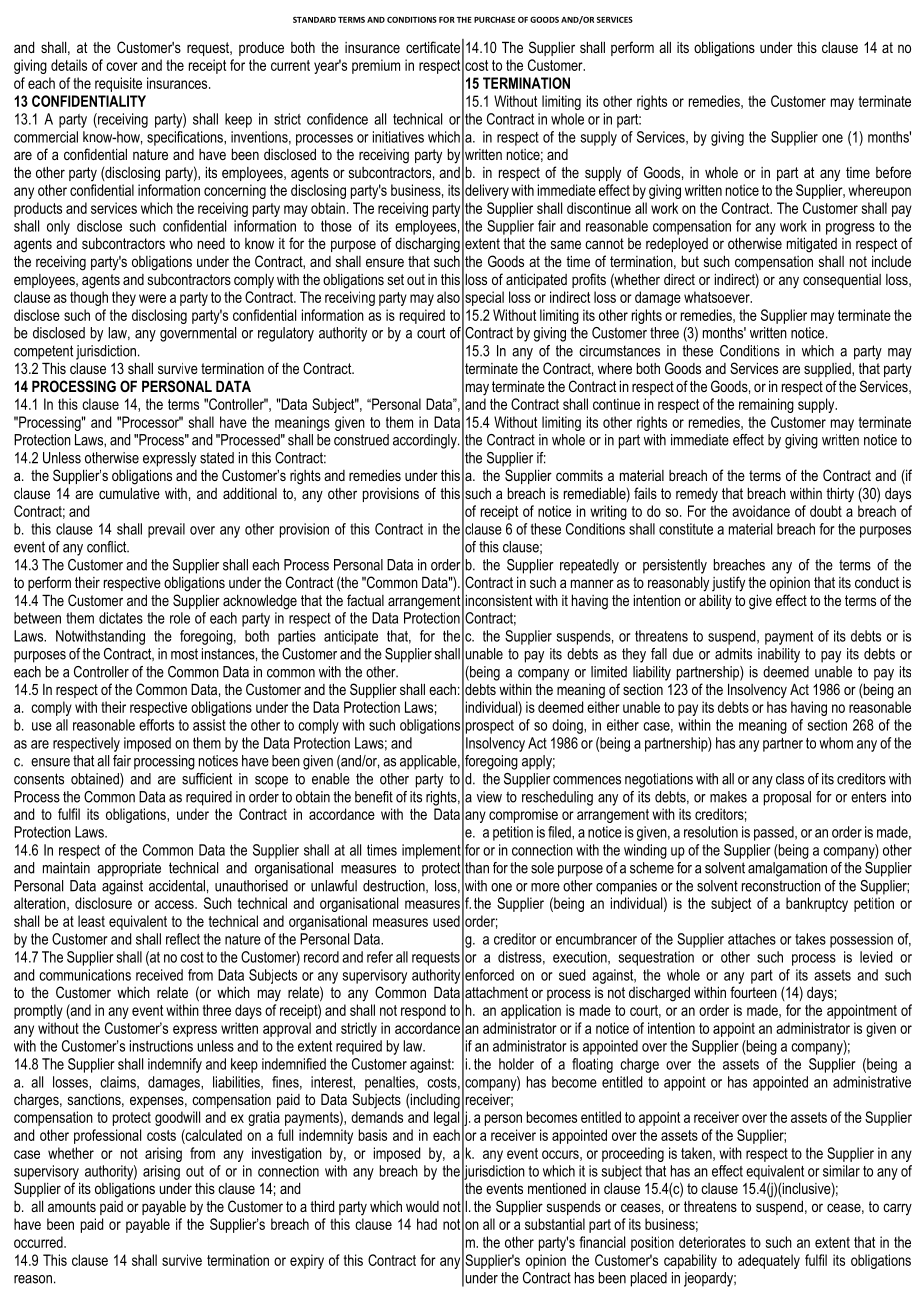 This document has height=1308, width=924. What do you see at coordinates (433, 47) in the document?
I see `certificate` at bounding box center [433, 47].
